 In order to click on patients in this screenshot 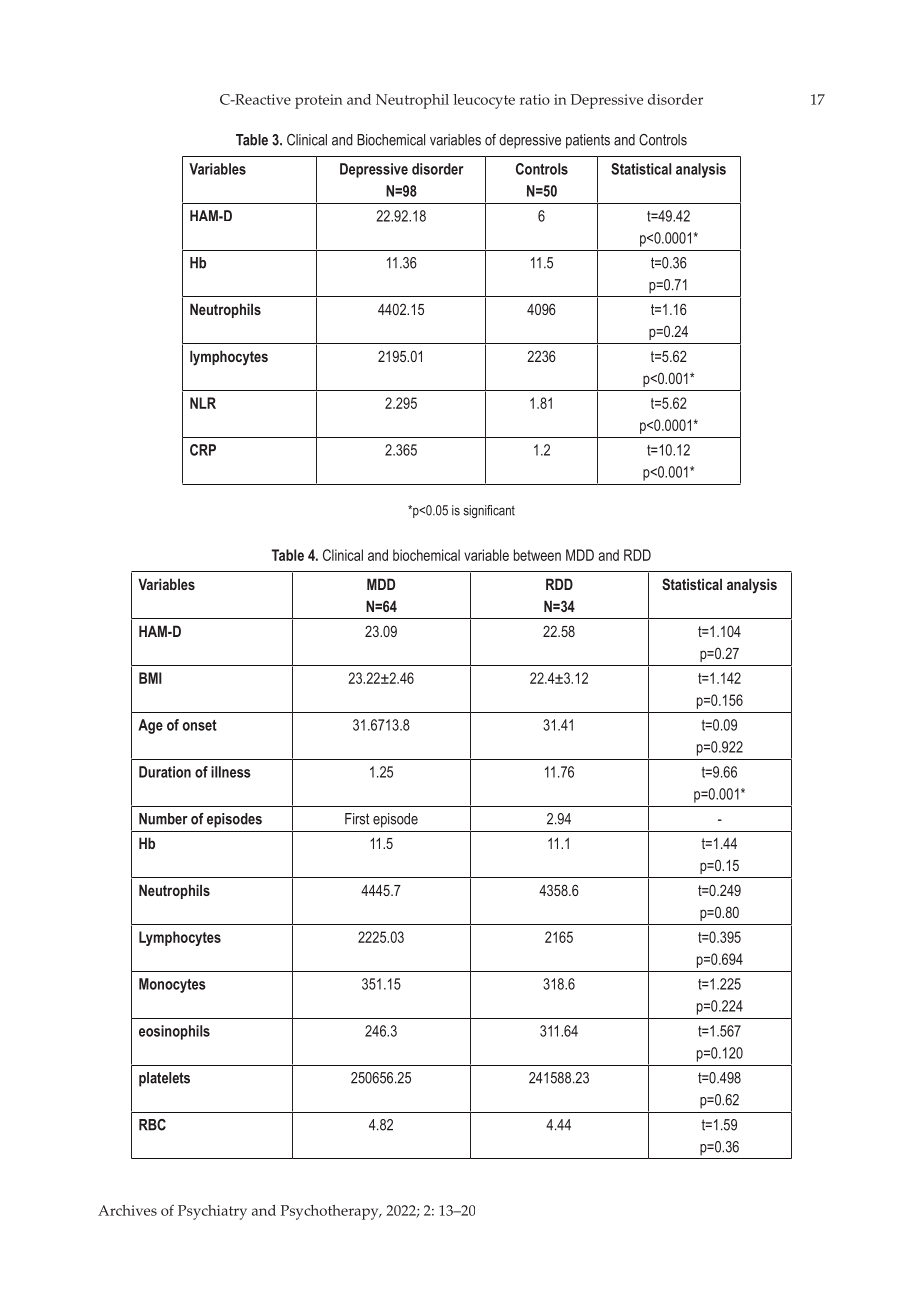, I will do `click(588, 141)`.
